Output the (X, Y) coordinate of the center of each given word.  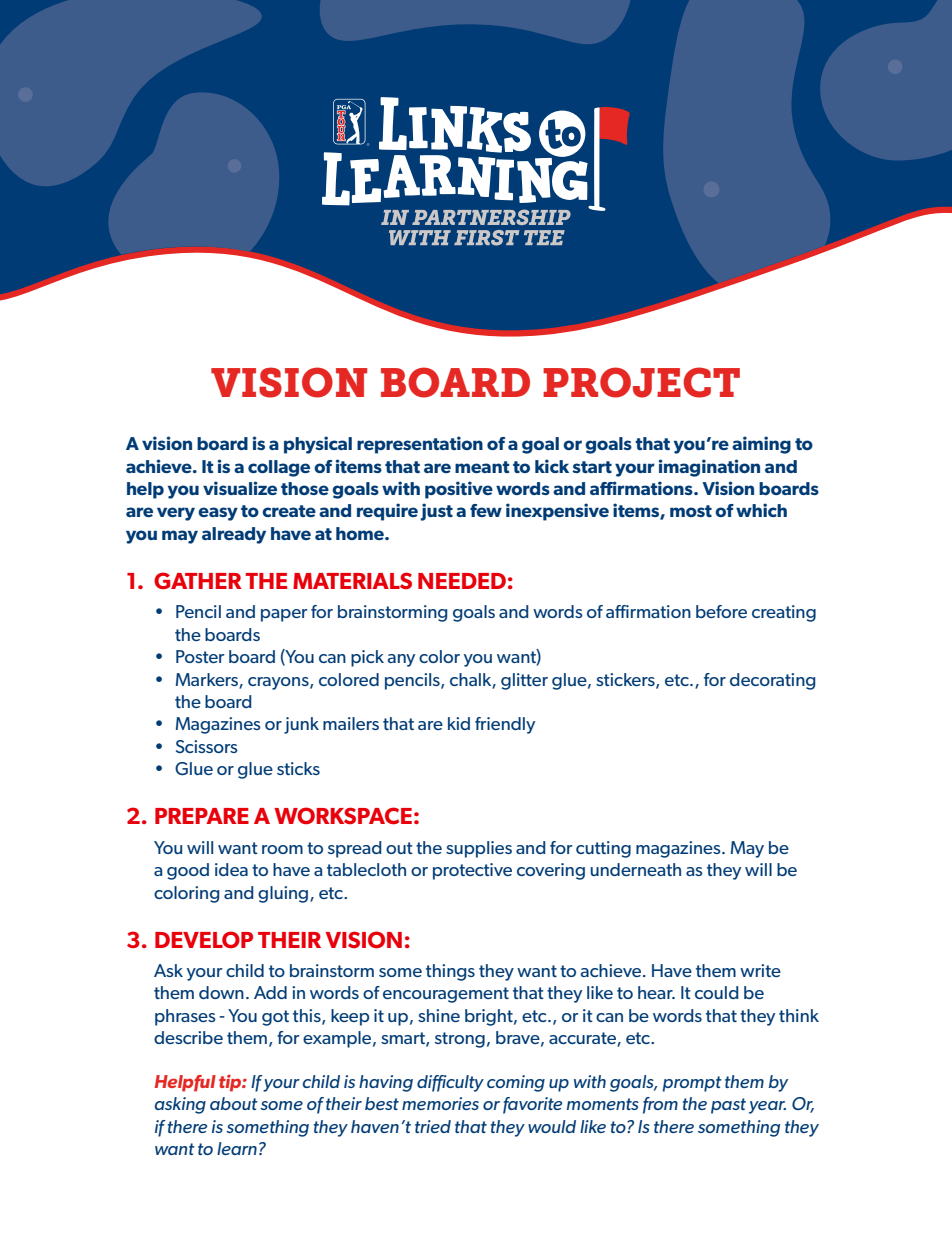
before (721, 611)
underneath (635, 869)
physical (318, 445)
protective (472, 871)
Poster (200, 656)
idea (231, 869)
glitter (524, 681)
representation (420, 445)
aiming (761, 445)
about (234, 1103)
